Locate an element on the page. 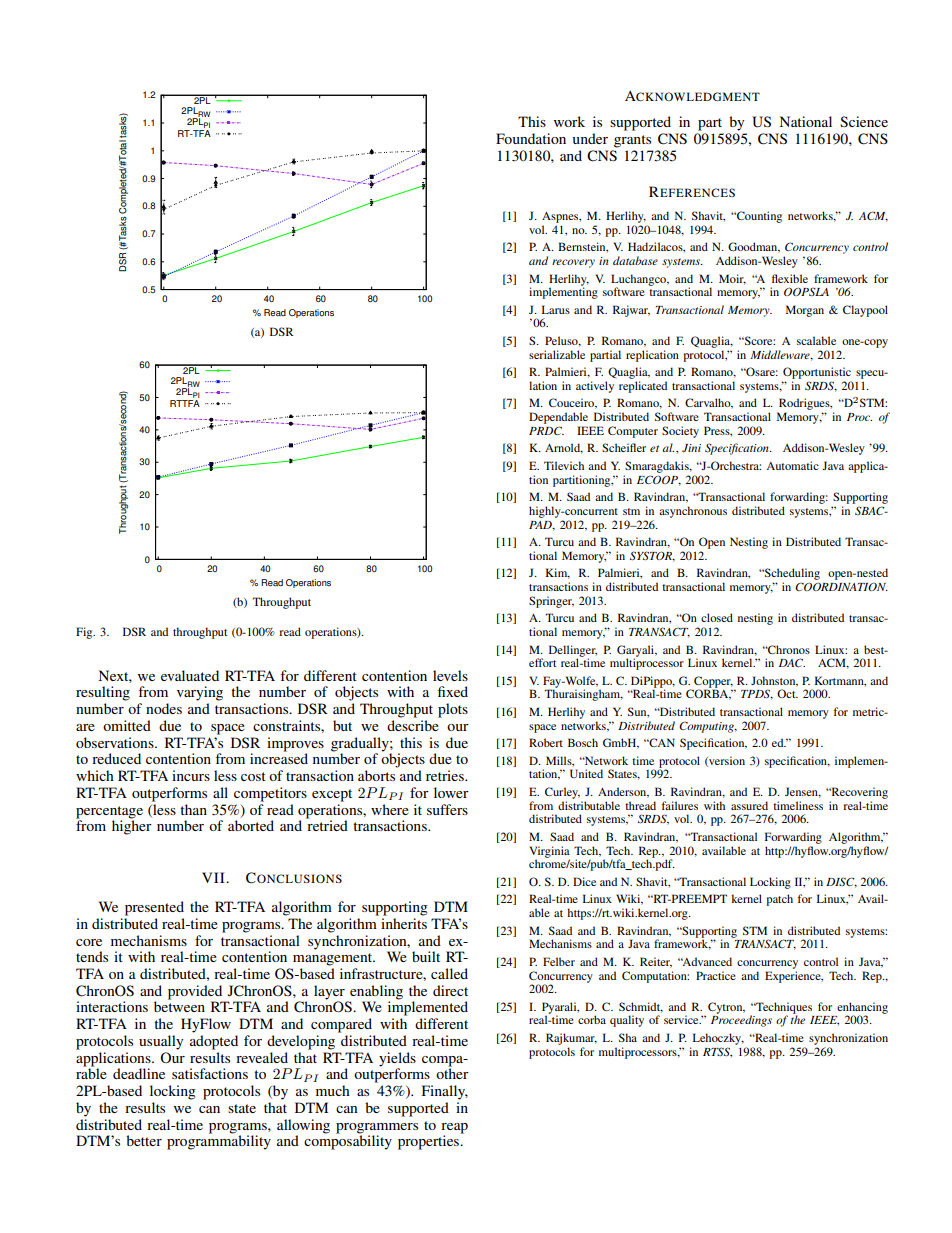  grants is located at coordinates (632, 141).
